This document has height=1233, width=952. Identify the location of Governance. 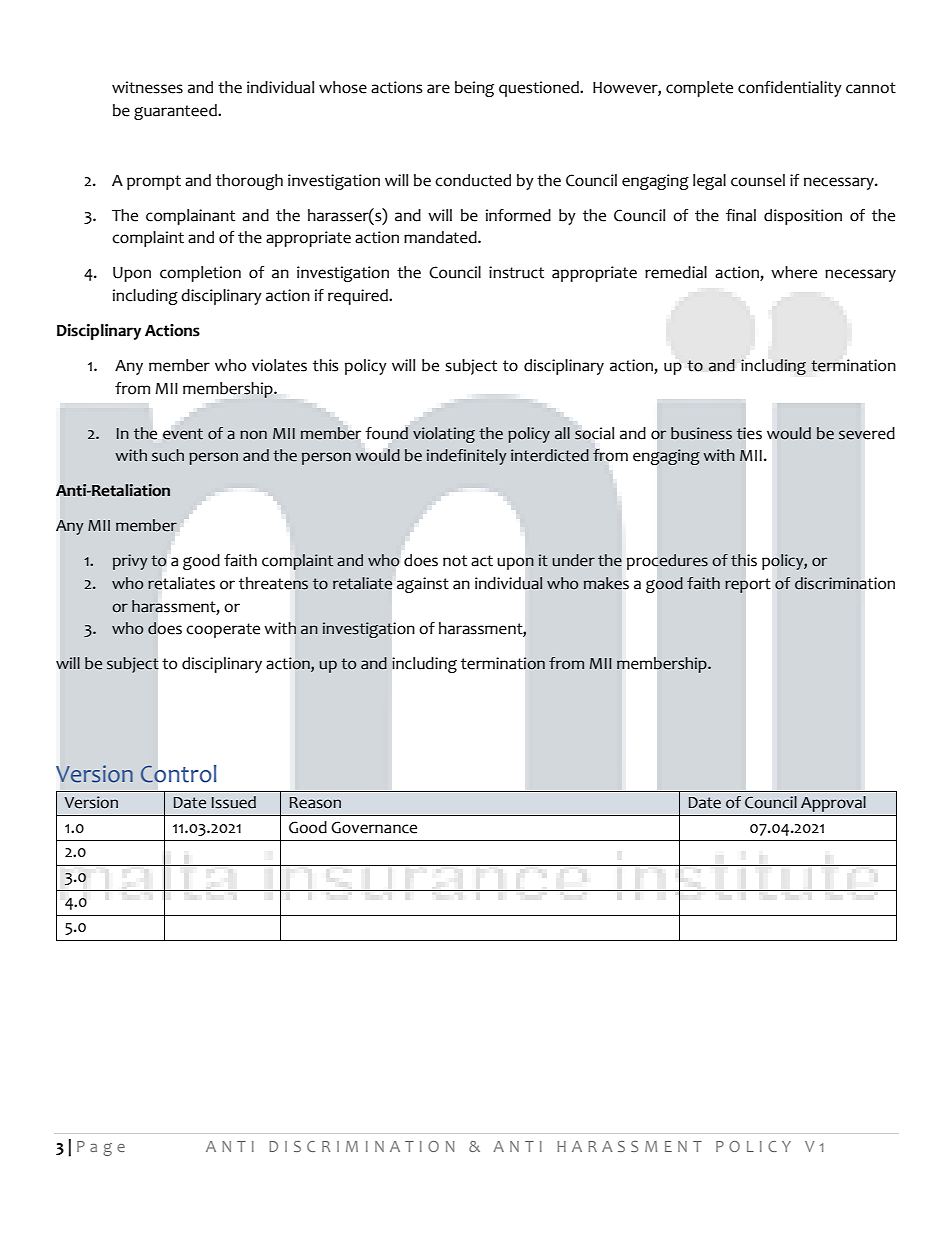
(374, 827).
